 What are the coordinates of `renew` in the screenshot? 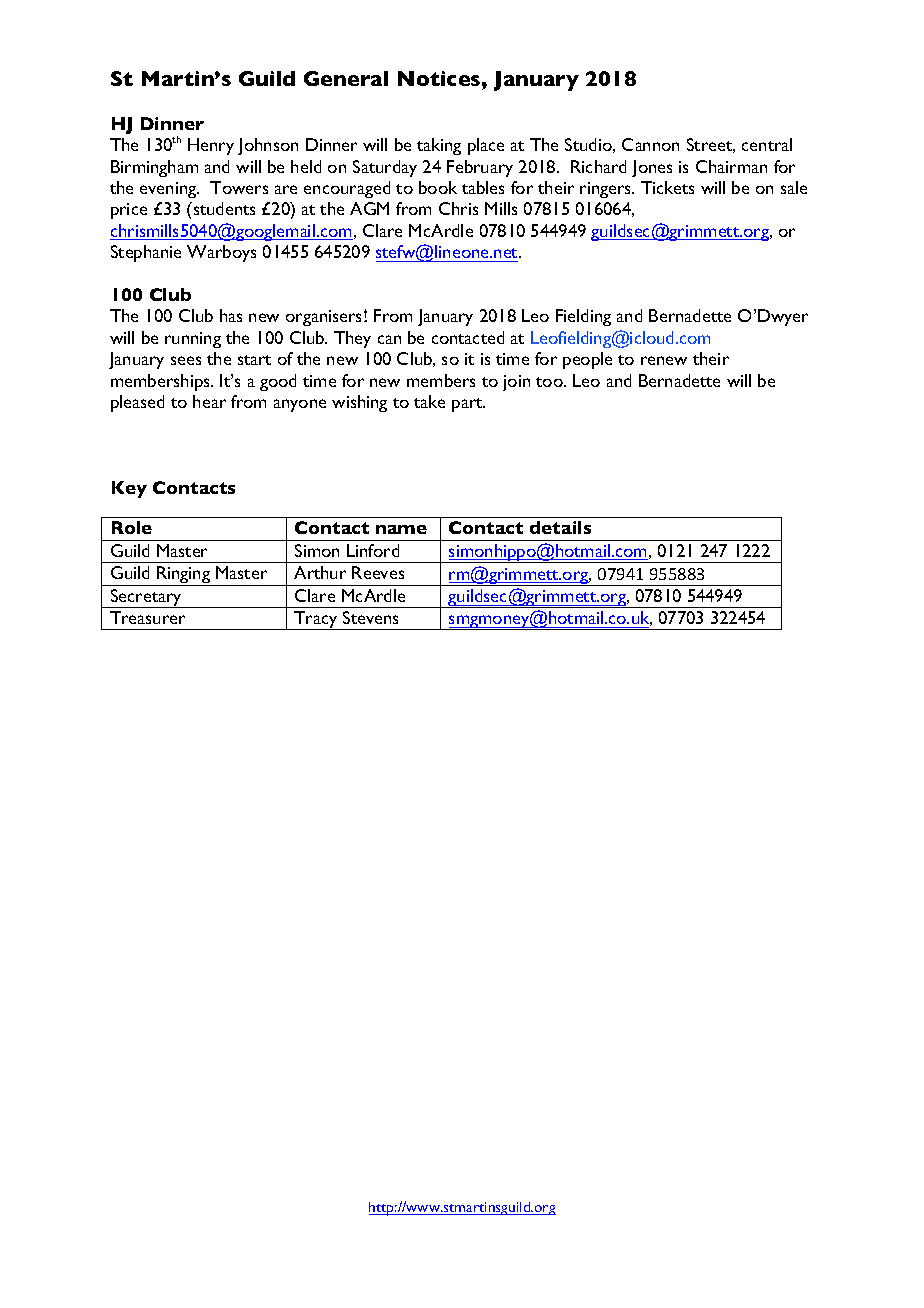 It's located at (664, 360).
